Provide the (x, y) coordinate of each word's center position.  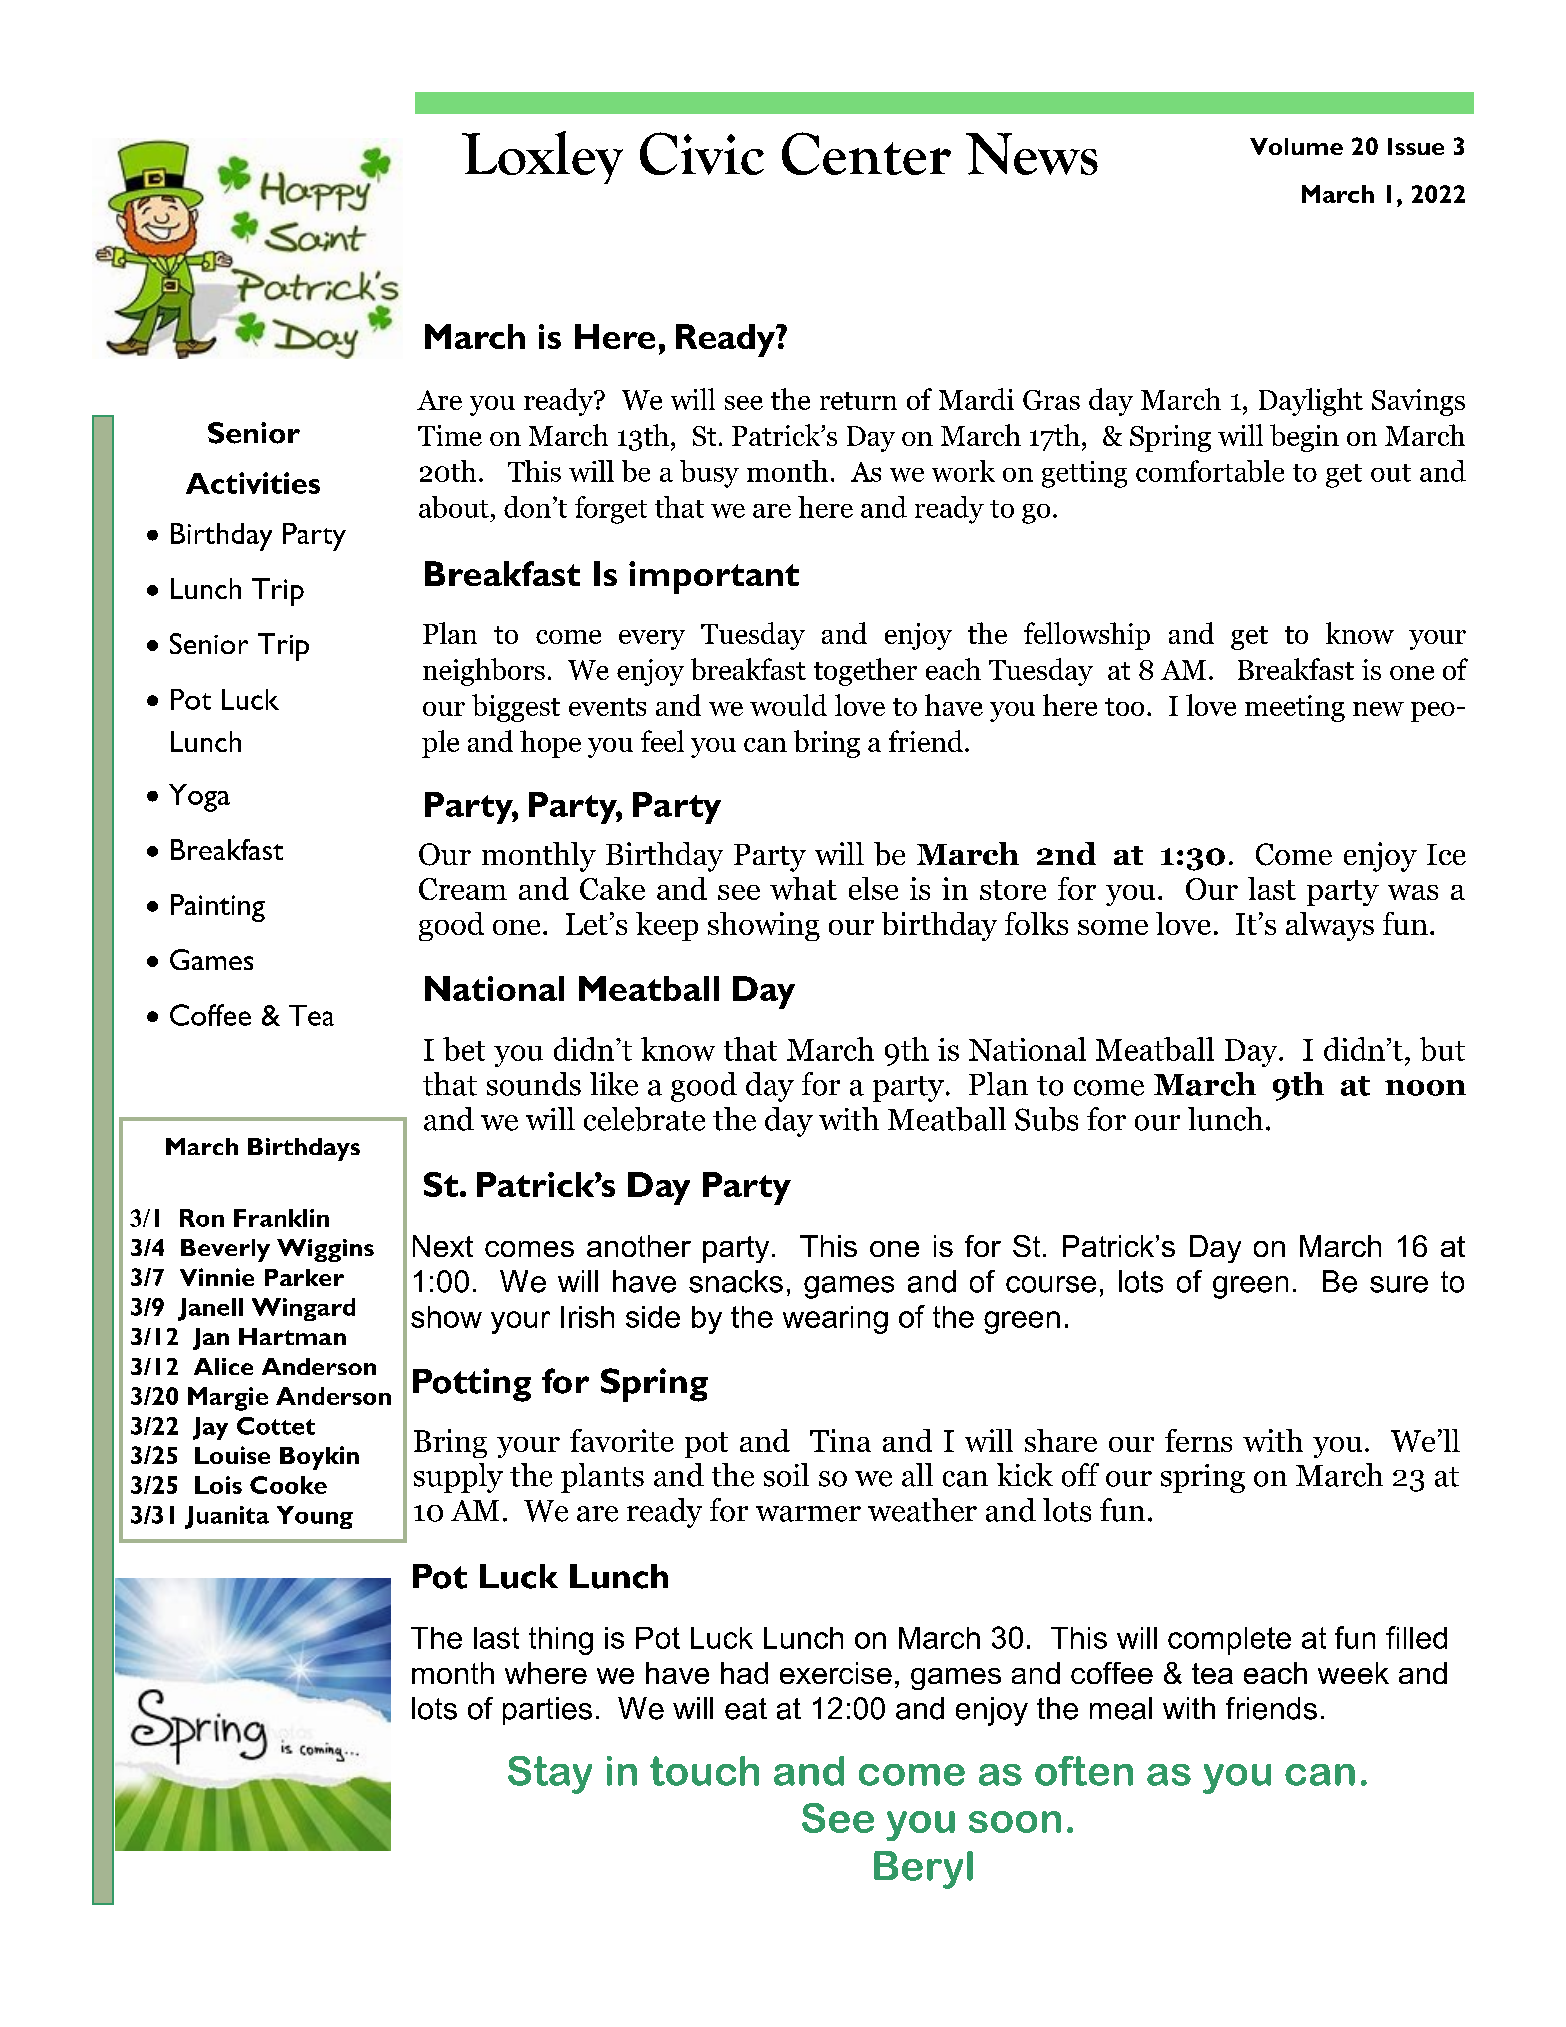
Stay (550, 1775)
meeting (1295, 708)
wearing (835, 1320)
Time (450, 435)
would (788, 705)
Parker (304, 1277)
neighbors (484, 672)
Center (866, 153)
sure (1399, 1284)
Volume (1296, 146)
